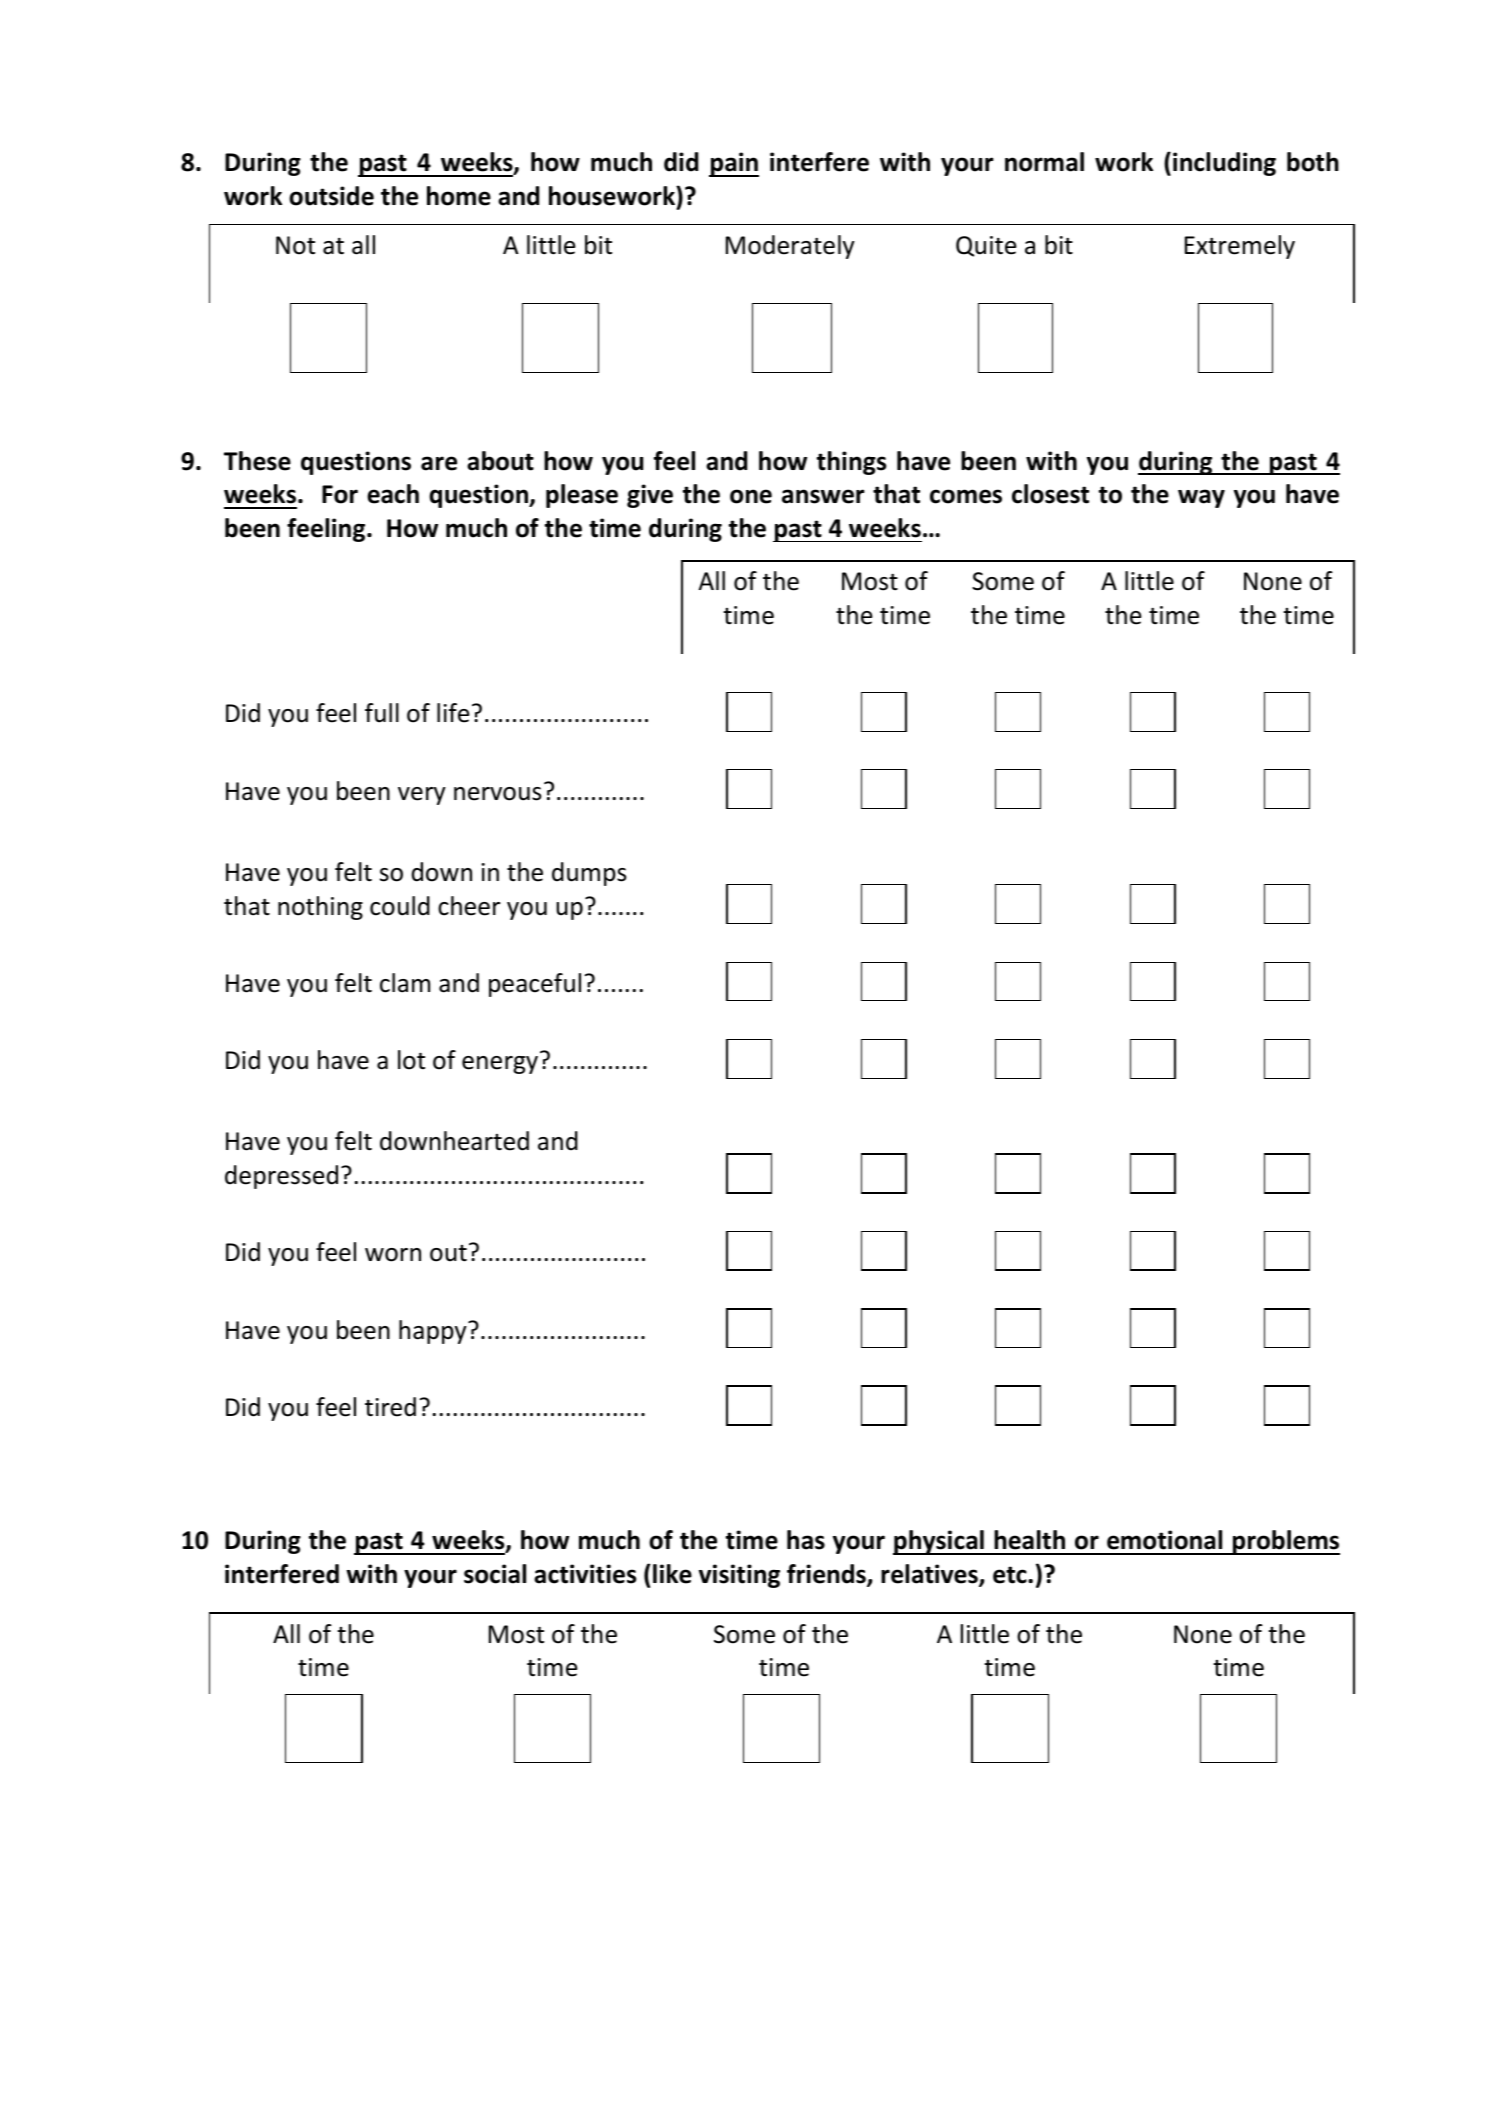 The image size is (1495, 2114). Describe the element at coordinates (1224, 164) in the screenshot. I see `including` at that location.
